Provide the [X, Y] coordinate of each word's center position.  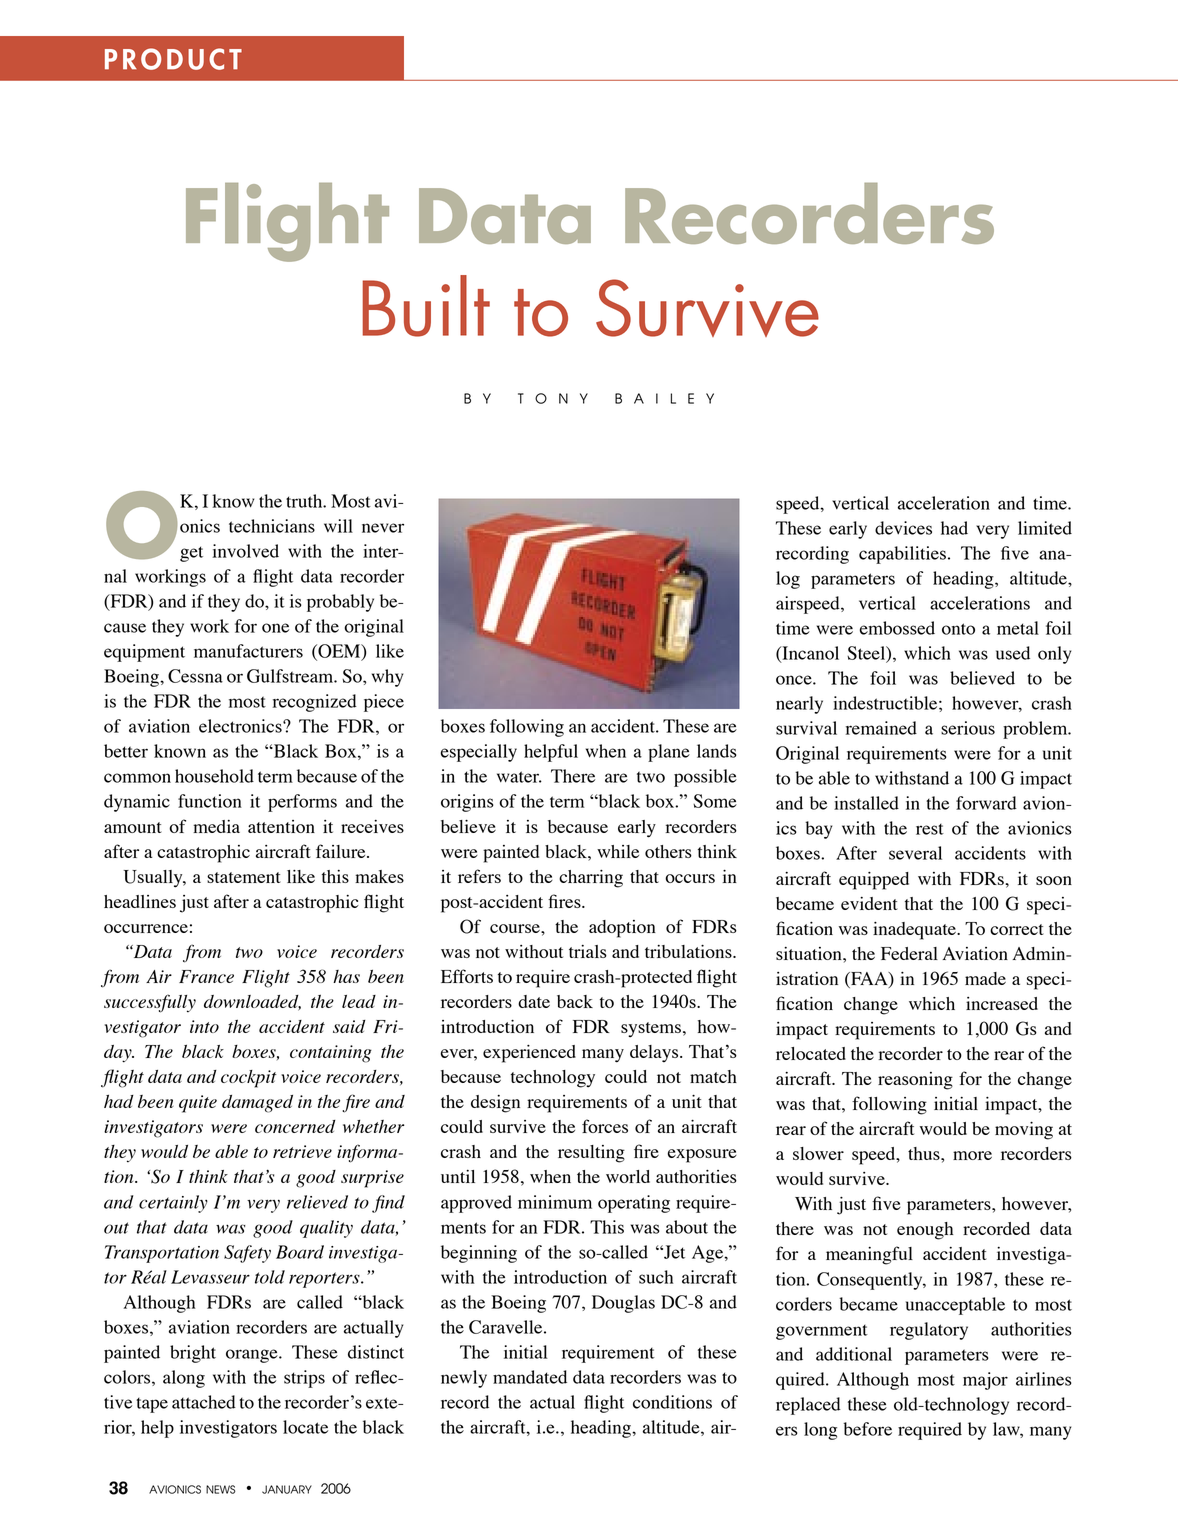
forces [605, 1126]
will [338, 526]
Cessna [195, 676]
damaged [257, 1104]
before [867, 1429]
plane [669, 753]
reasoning [915, 1081]
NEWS [221, 1489]
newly [464, 1379]
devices [903, 528]
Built [426, 306]
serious [968, 728]
